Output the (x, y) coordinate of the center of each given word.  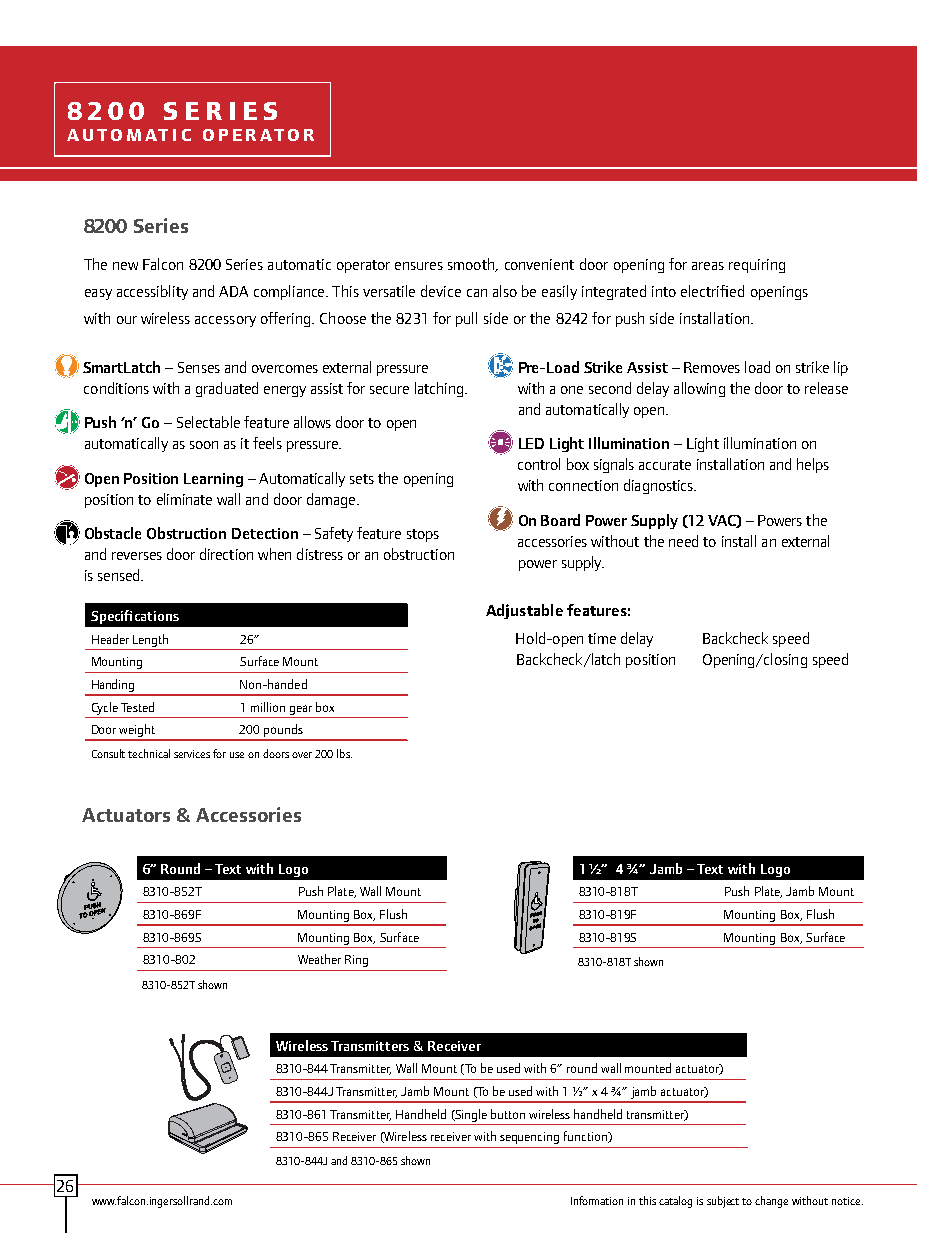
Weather (319, 959)
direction (226, 554)
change (771, 1202)
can (477, 293)
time (602, 638)
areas (708, 266)
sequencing (529, 1138)
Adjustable (524, 611)
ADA (233, 291)
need (683, 541)
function (587, 1137)
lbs (344, 753)
